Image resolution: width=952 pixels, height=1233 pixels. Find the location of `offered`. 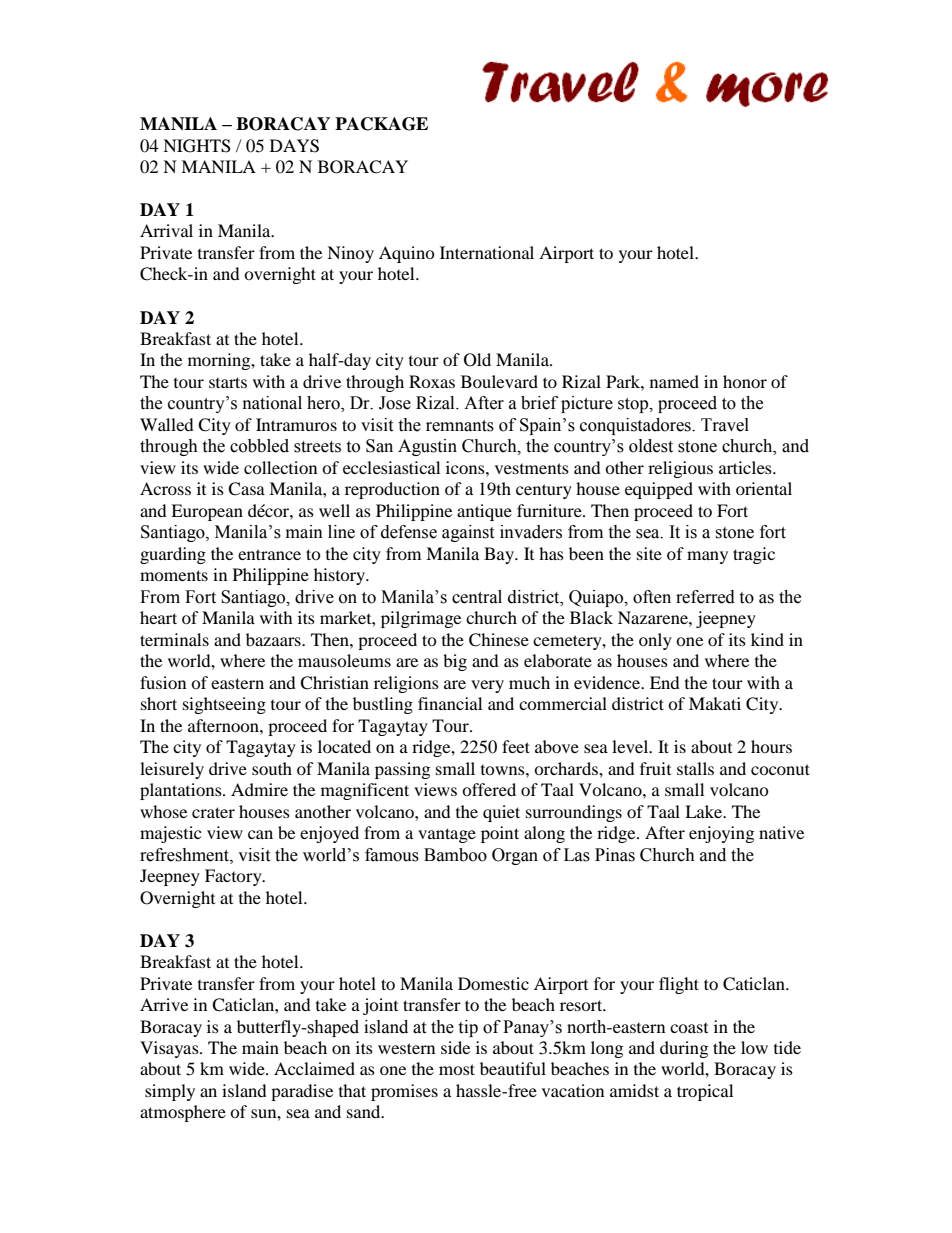

offered is located at coordinates (489, 789).
